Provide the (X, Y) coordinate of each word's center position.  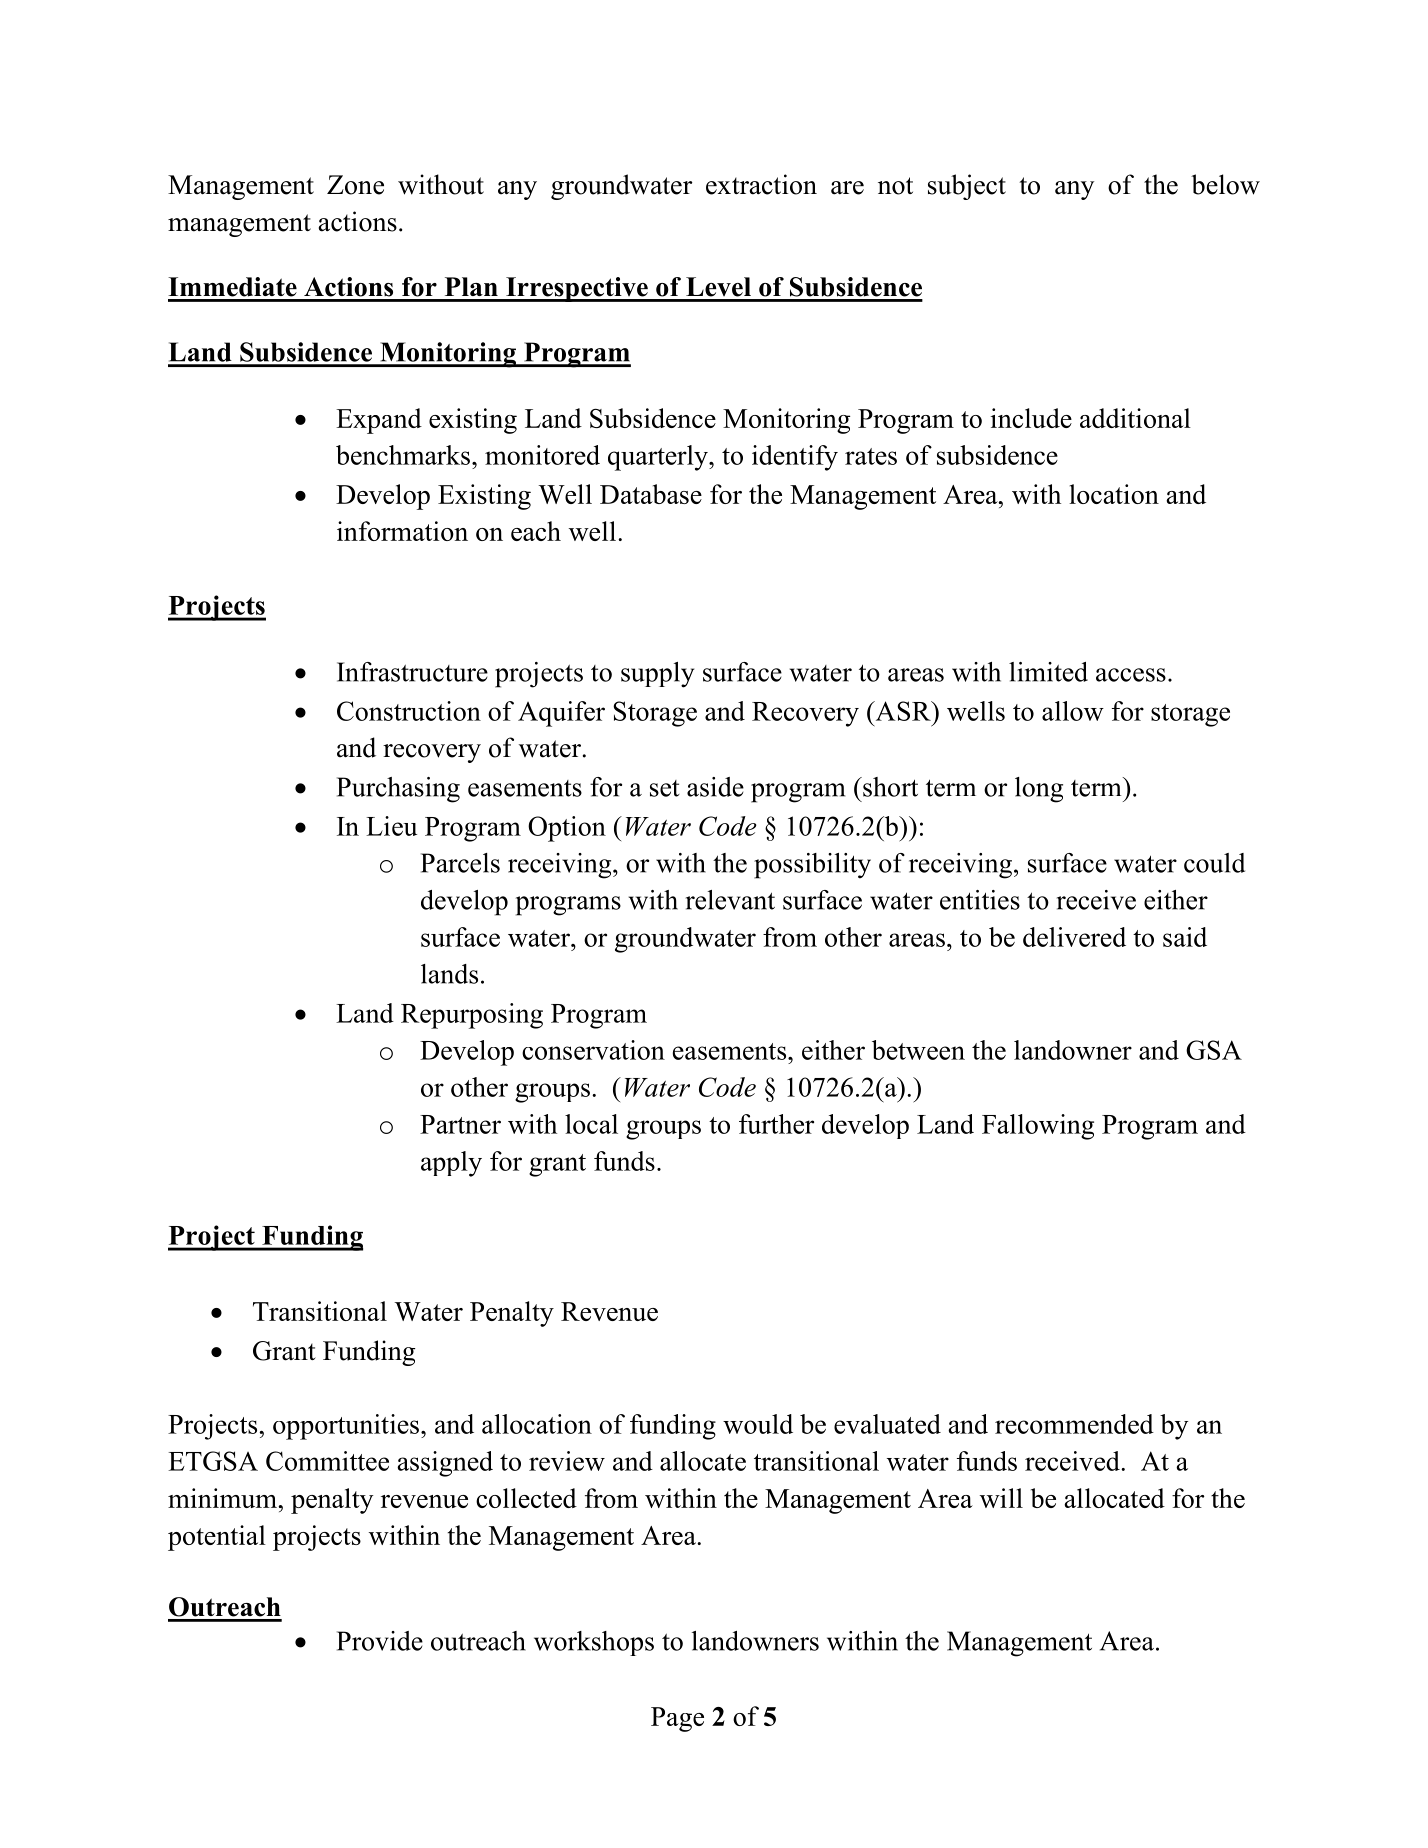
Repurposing (472, 1016)
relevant (730, 900)
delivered (1074, 937)
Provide (380, 1641)
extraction (761, 184)
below (1225, 184)
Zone (355, 185)
